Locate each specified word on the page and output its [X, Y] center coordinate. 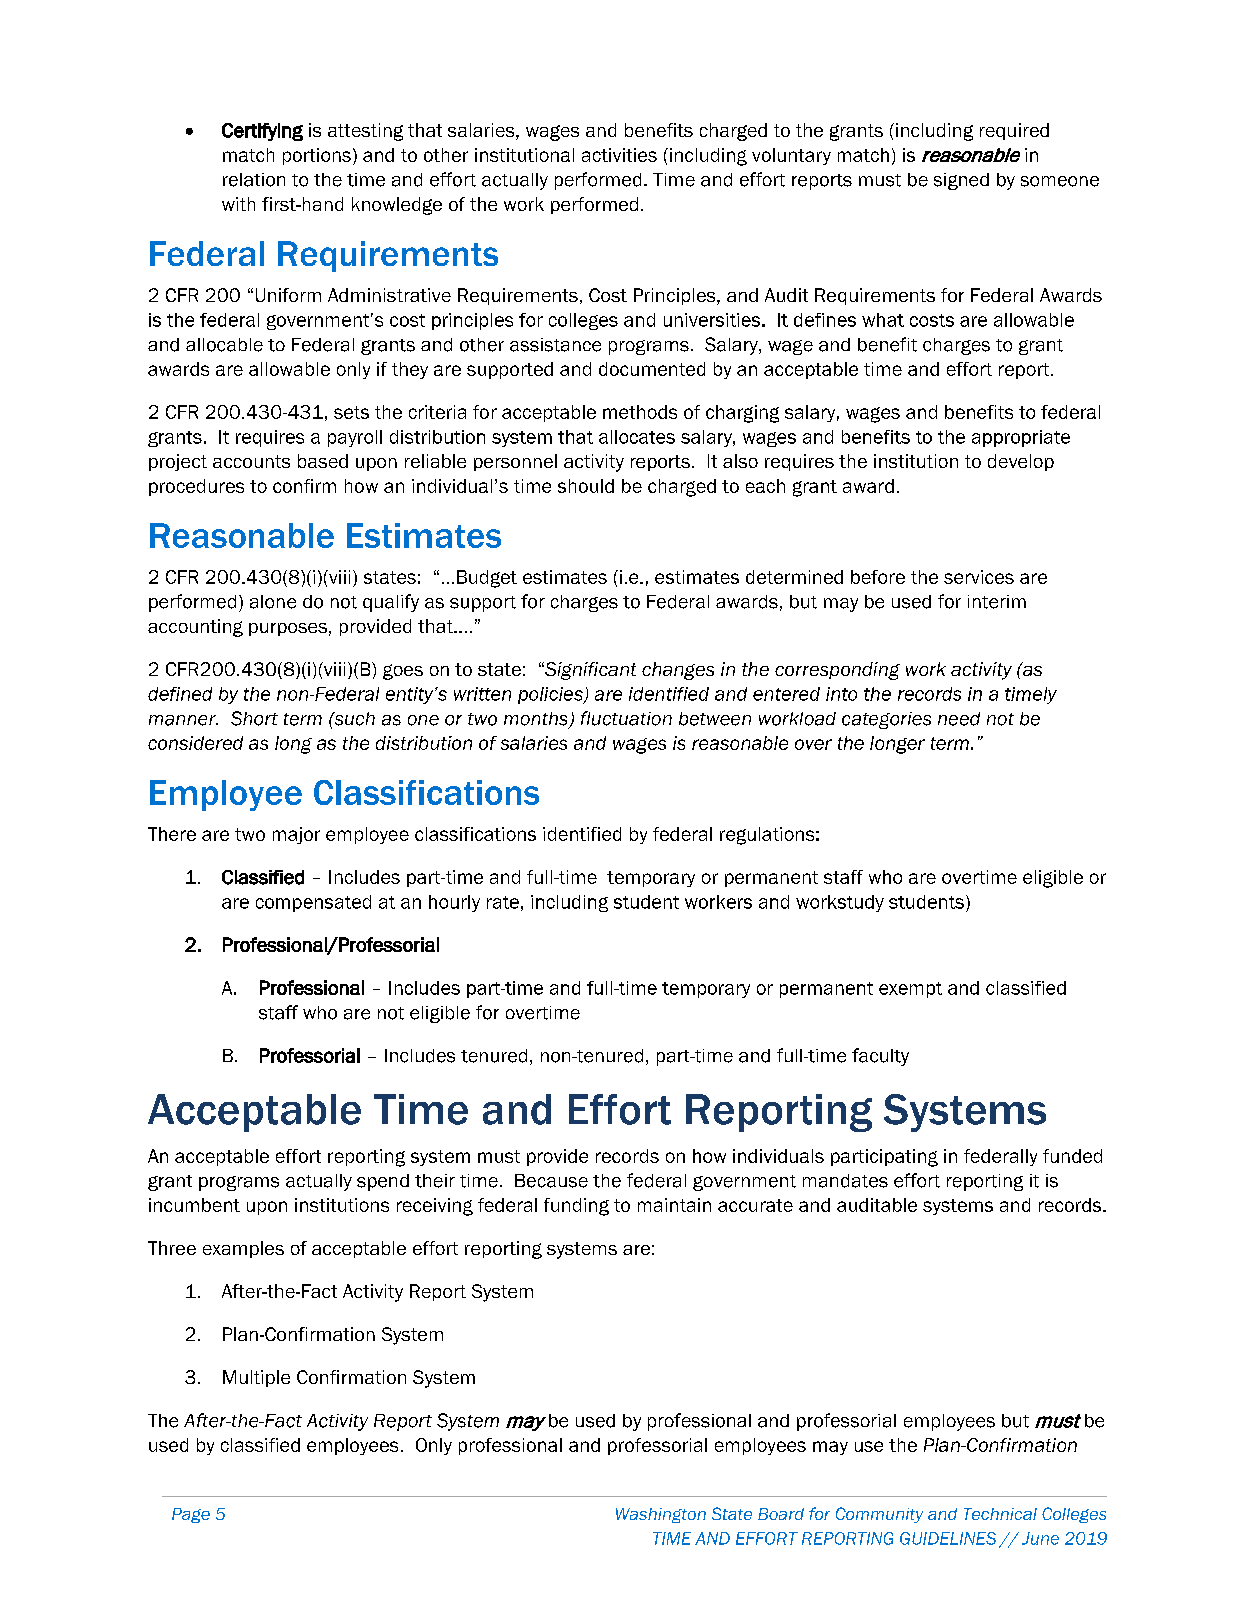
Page [191, 1515]
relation [254, 180]
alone [273, 602]
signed [961, 181]
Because [551, 1181]
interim [997, 602]
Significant [589, 671]
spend [383, 1182]
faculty [880, 1057]
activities [619, 155]
